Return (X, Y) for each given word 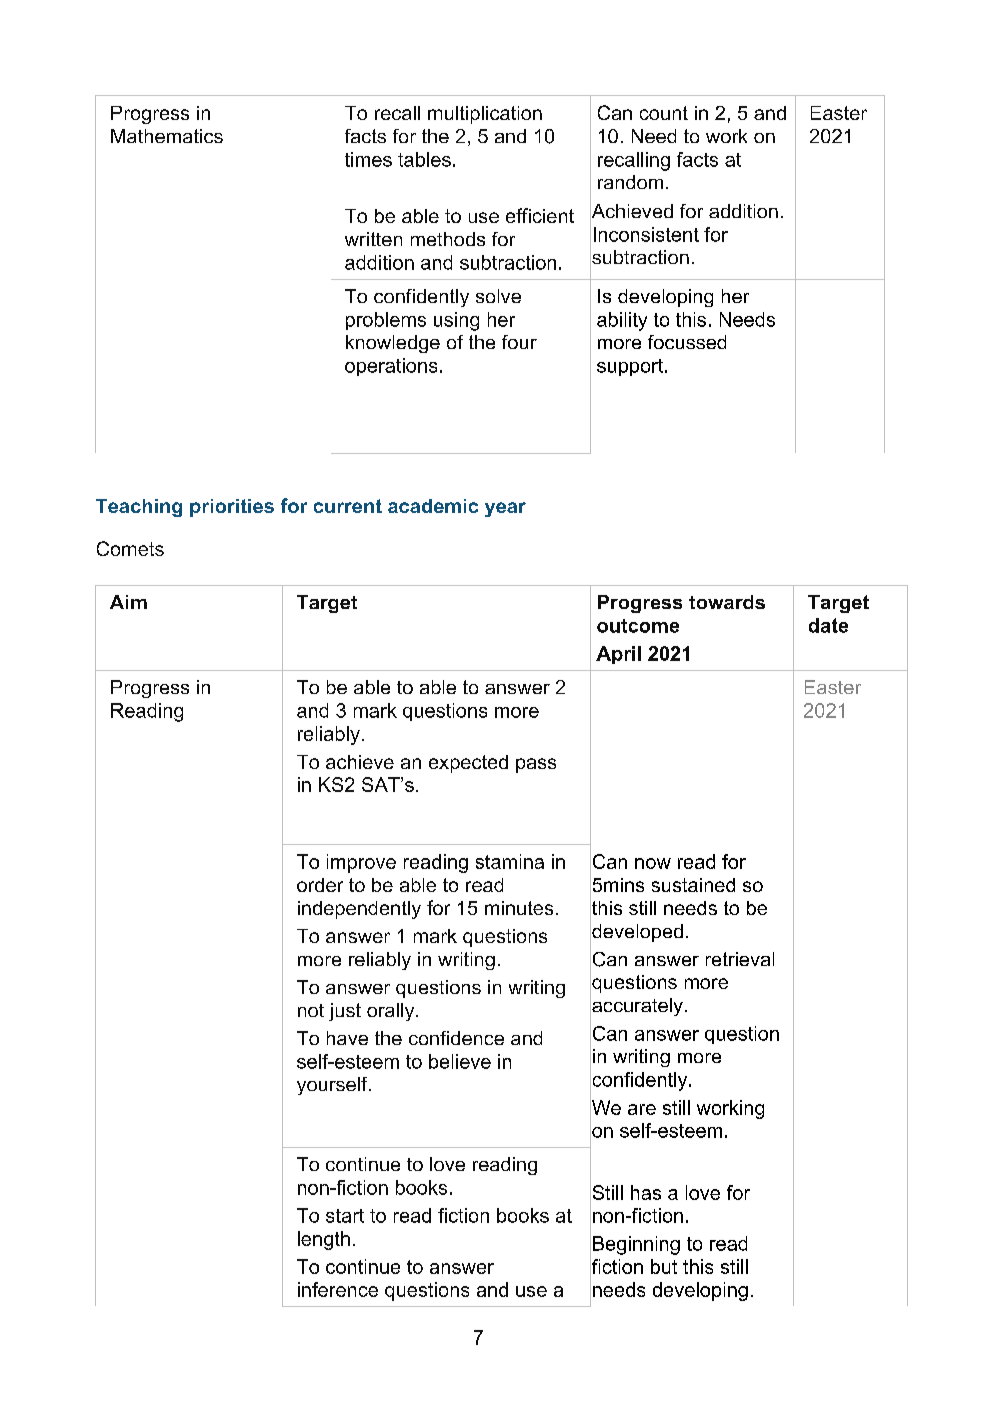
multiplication (485, 115)
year (505, 509)
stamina (510, 861)
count (664, 113)
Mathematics (167, 136)
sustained (693, 885)
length (324, 1240)
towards (727, 602)
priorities (232, 508)
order (320, 885)
